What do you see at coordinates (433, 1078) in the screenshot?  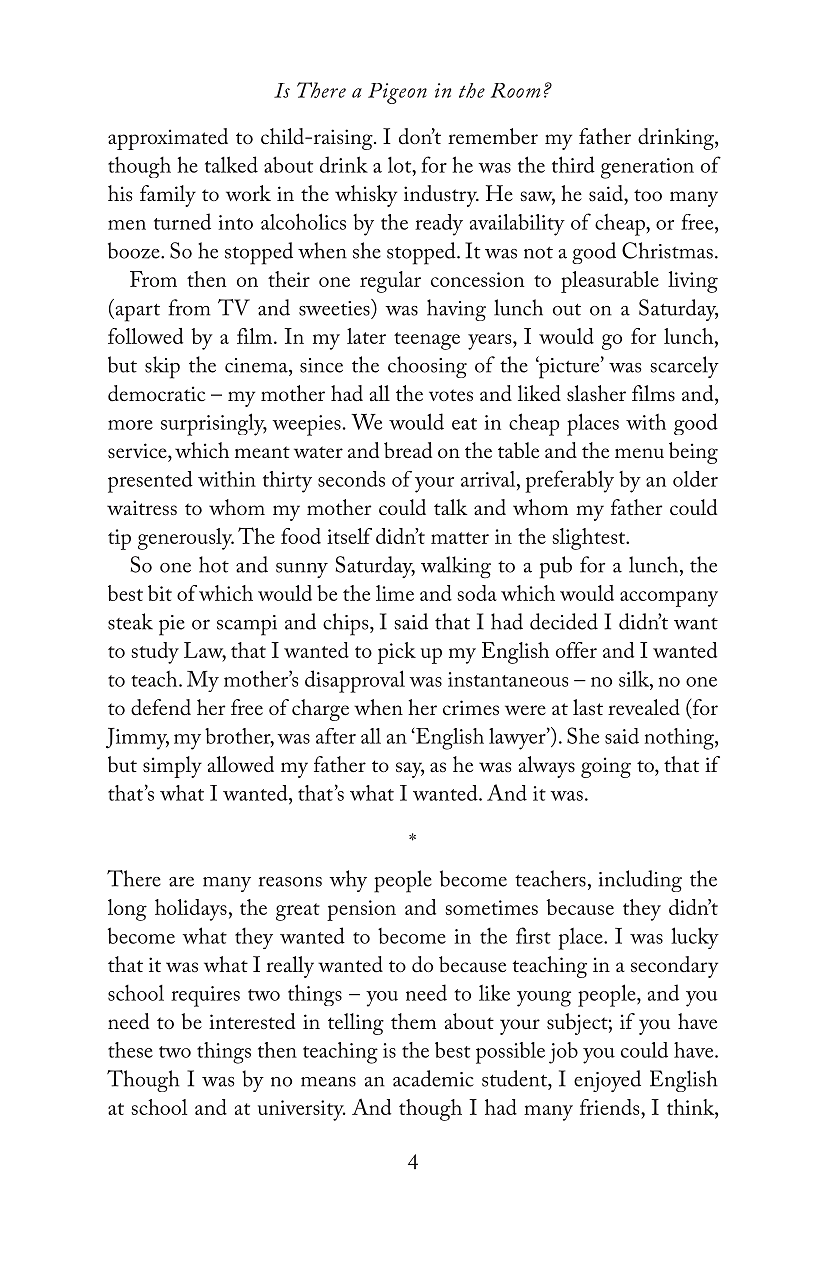 I see `academic` at bounding box center [433, 1078].
